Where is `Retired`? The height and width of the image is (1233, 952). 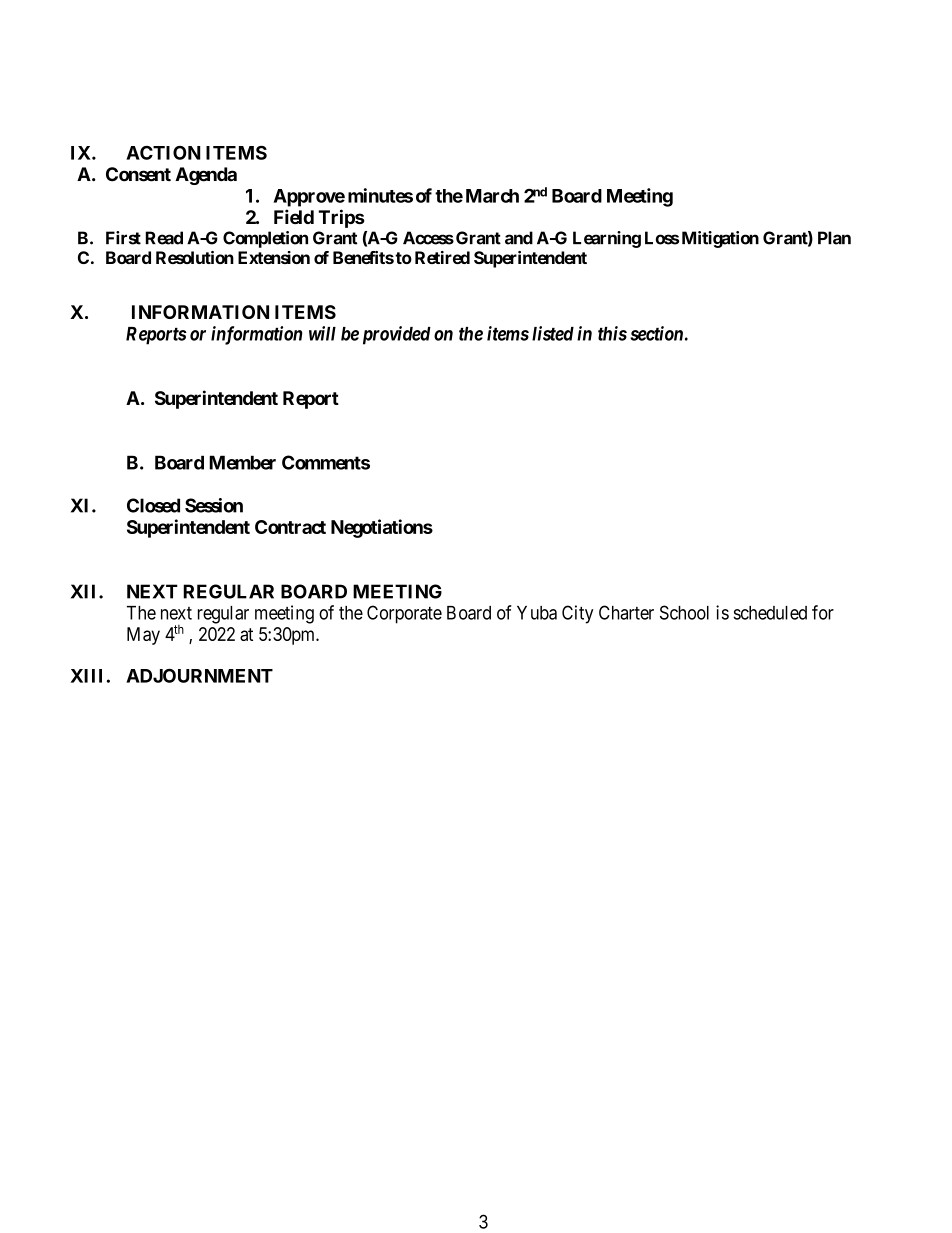 Retired is located at coordinates (442, 257).
